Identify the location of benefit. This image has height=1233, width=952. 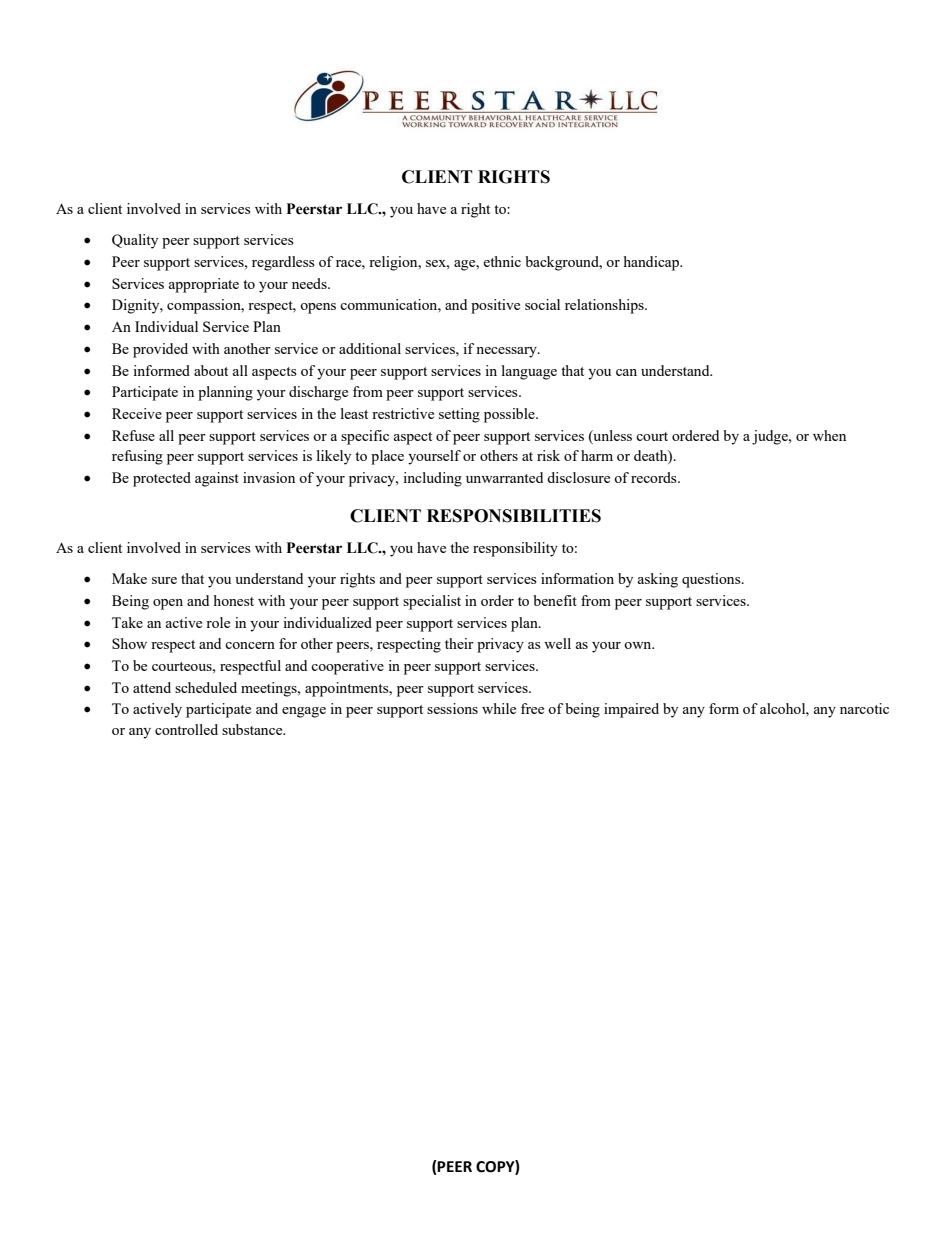
(555, 600).
